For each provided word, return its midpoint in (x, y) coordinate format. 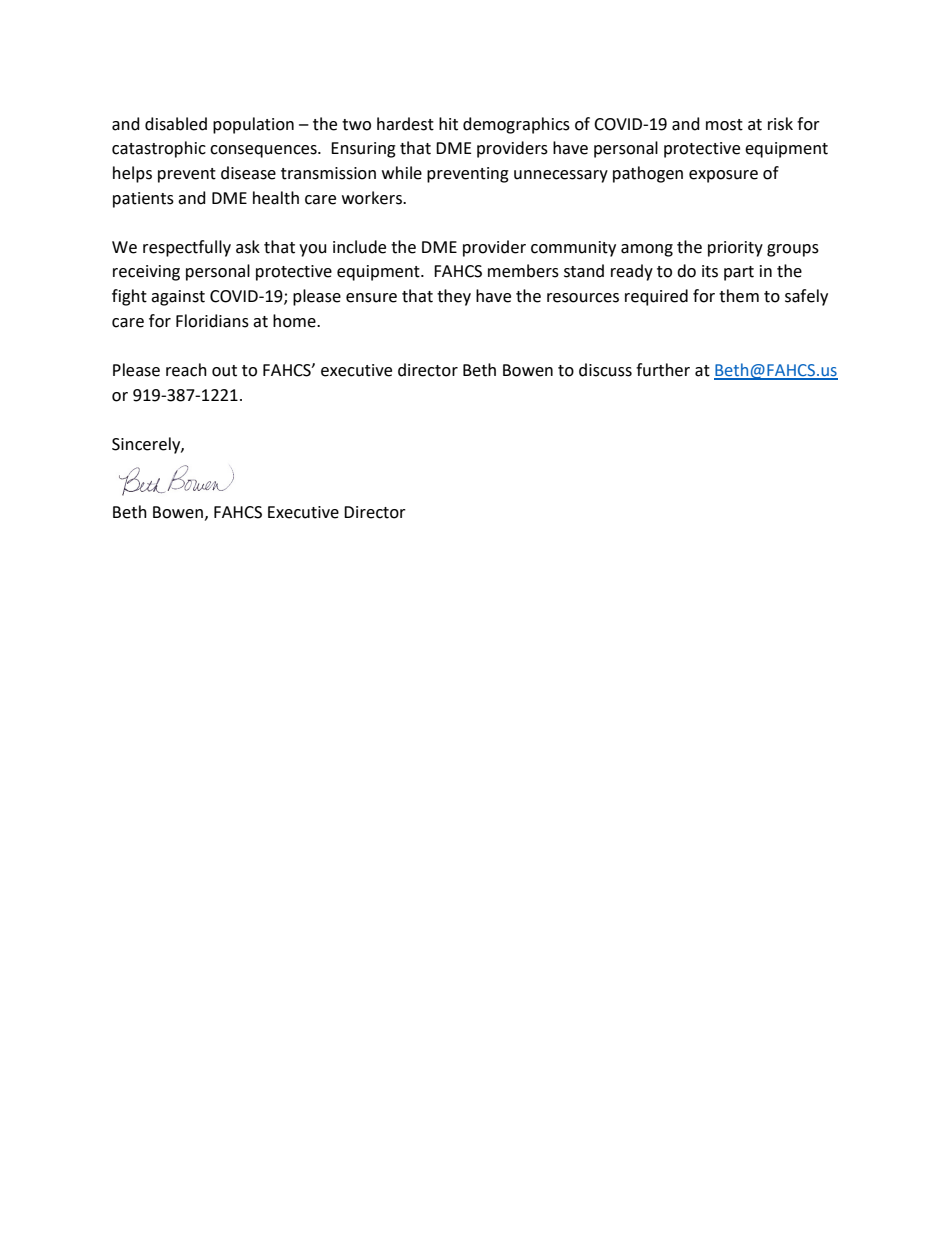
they (454, 297)
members (523, 271)
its (710, 271)
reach (186, 370)
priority (735, 249)
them (739, 296)
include (359, 247)
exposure (723, 176)
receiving (146, 273)
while (402, 173)
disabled (176, 124)
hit (448, 124)
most (724, 125)
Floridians (212, 321)
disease (248, 173)
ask (248, 247)
